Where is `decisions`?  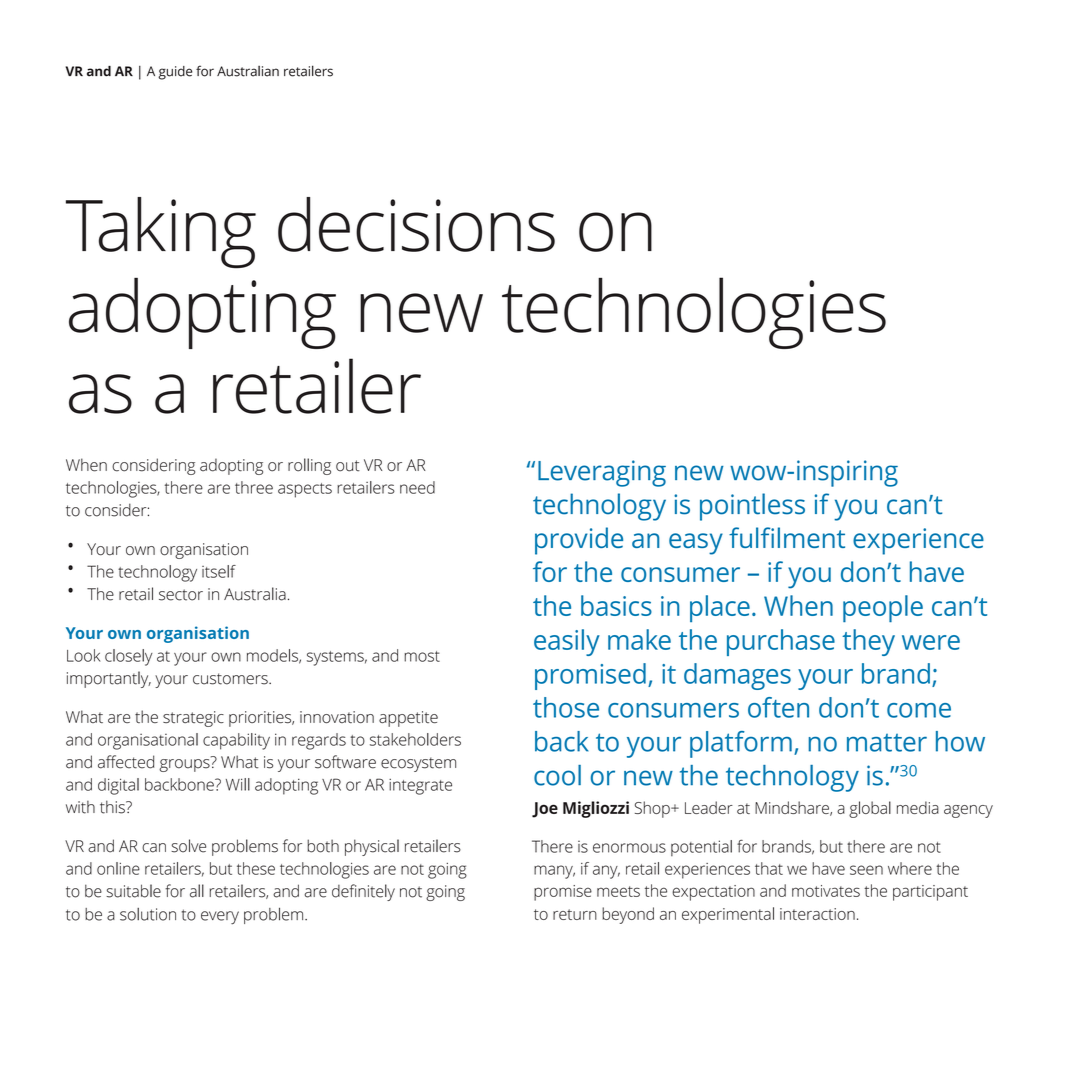 decisions is located at coordinates (416, 224).
